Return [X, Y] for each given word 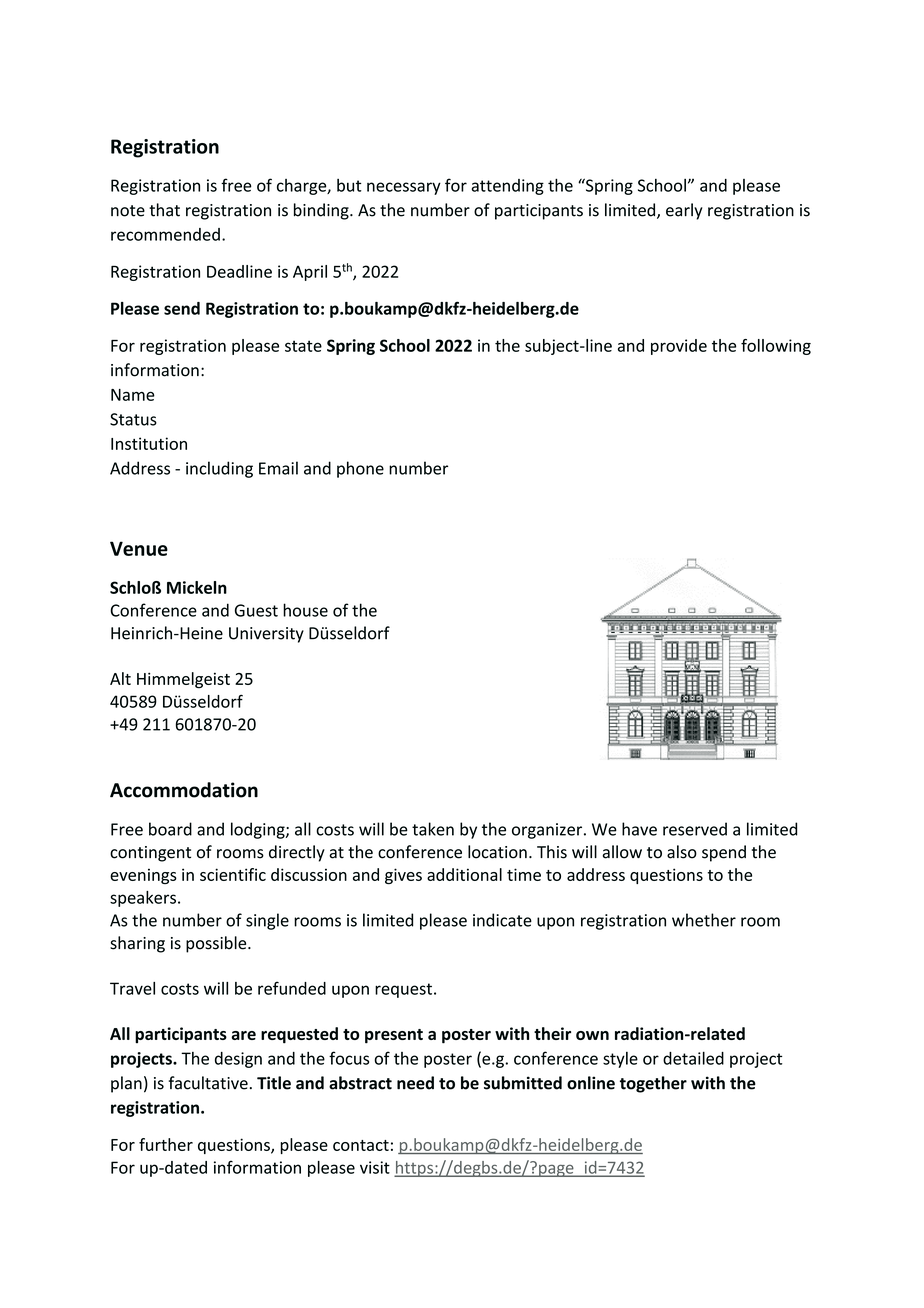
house [305, 610]
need [415, 1083]
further [166, 1144]
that [164, 210]
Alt [120, 678]
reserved [695, 829]
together [653, 1084]
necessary [404, 188]
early [684, 211]
